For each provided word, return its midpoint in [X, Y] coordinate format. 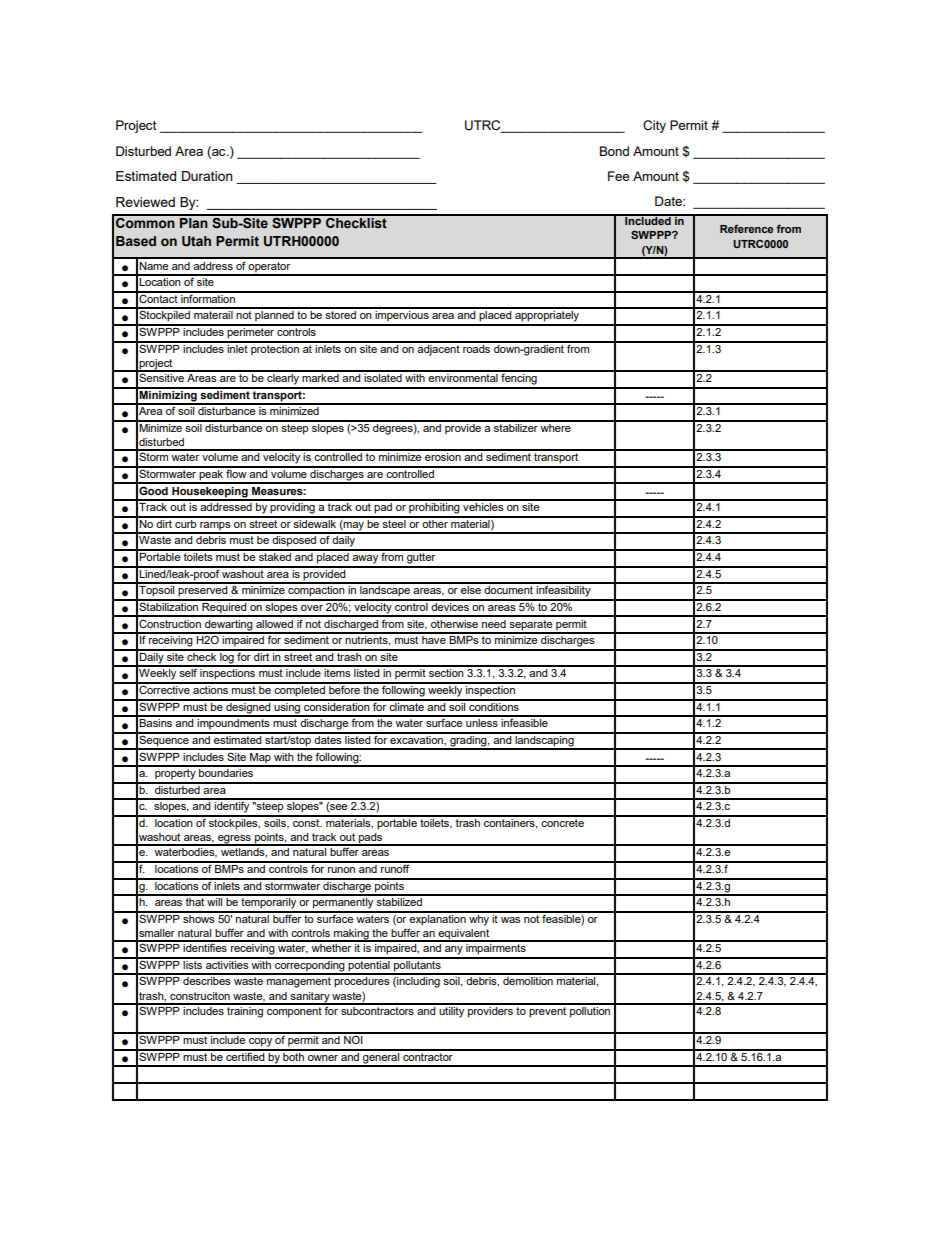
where [556, 426]
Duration [207, 176]
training [245, 1011]
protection [275, 349]
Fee [618, 176]
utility [452, 1011]
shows [199, 917]
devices [450, 605]
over [312, 608]
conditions [494, 705]
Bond [614, 151]
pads [371, 839]
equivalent [464, 935]
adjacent [439, 349]
